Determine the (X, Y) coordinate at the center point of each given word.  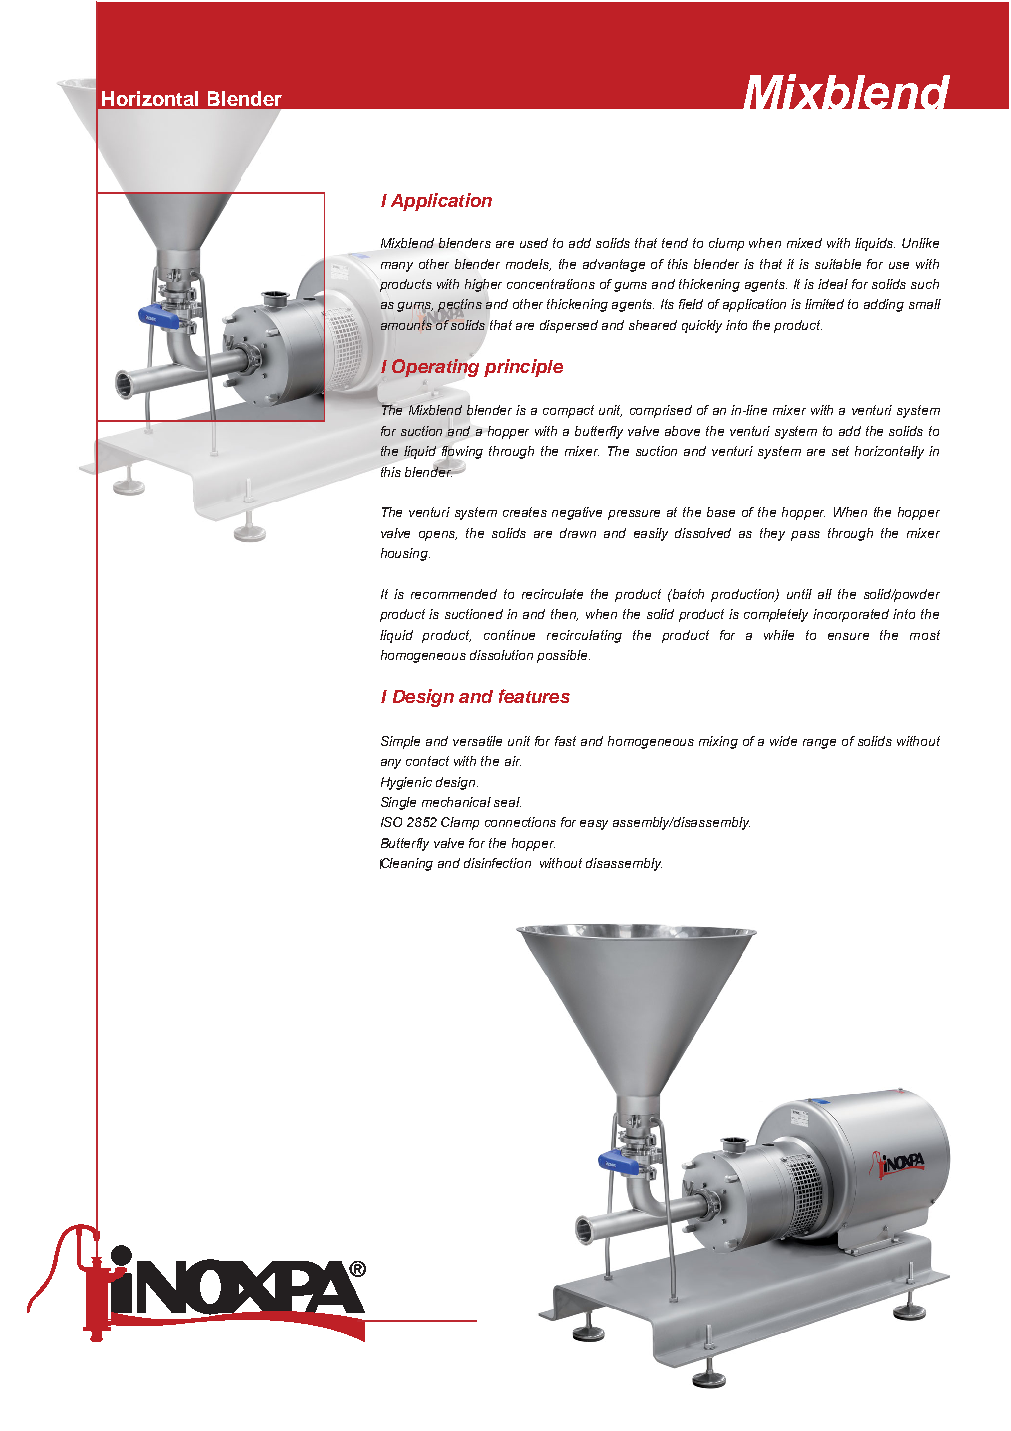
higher (483, 285)
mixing (718, 742)
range (819, 744)
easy (594, 825)
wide (783, 741)
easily (651, 534)
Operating (435, 368)
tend (675, 243)
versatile (477, 741)
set (840, 451)
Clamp (460, 823)
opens (438, 536)
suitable (838, 264)
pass (805, 536)
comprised (661, 411)
